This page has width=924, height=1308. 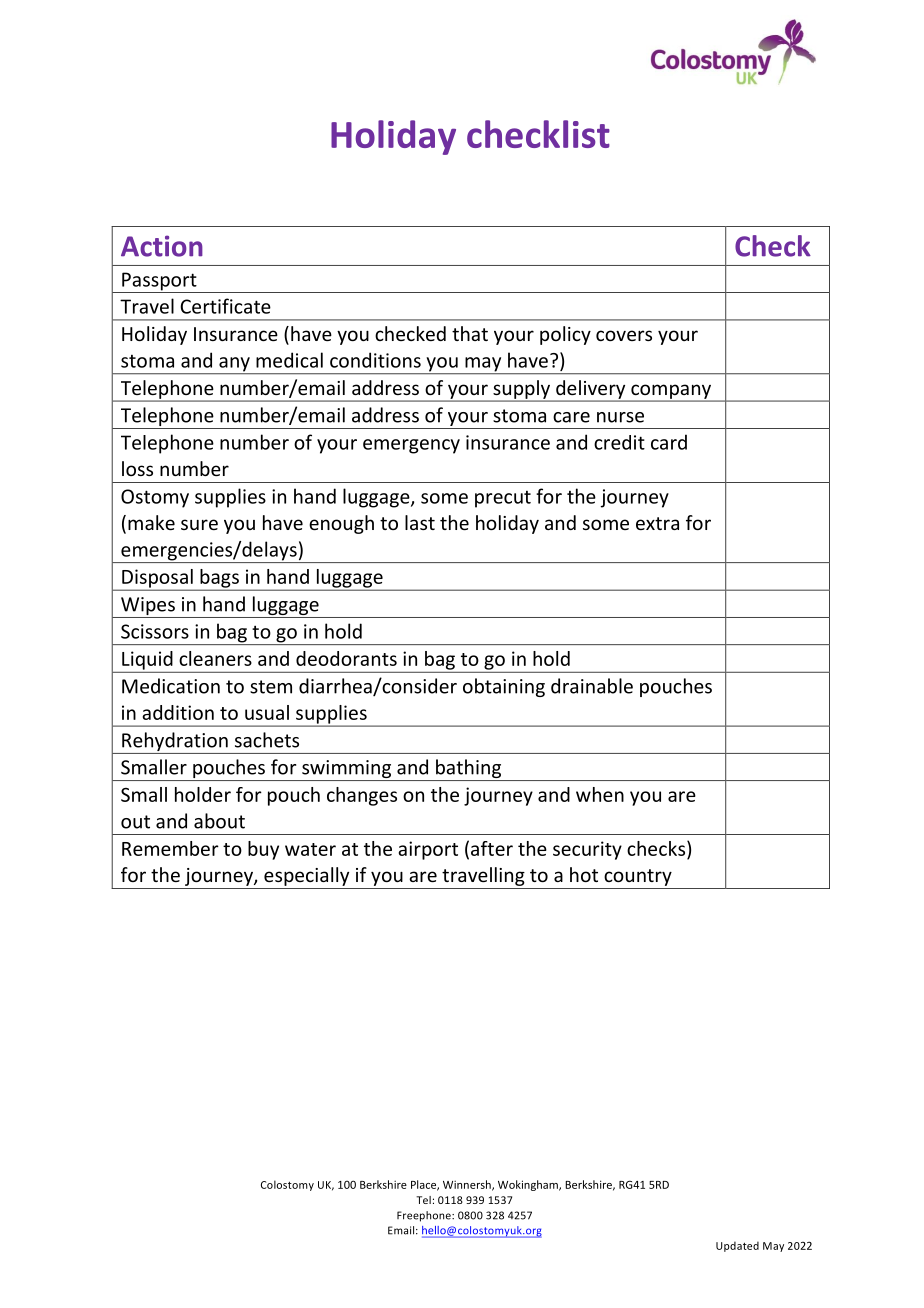 I want to click on airport, so click(x=428, y=850).
